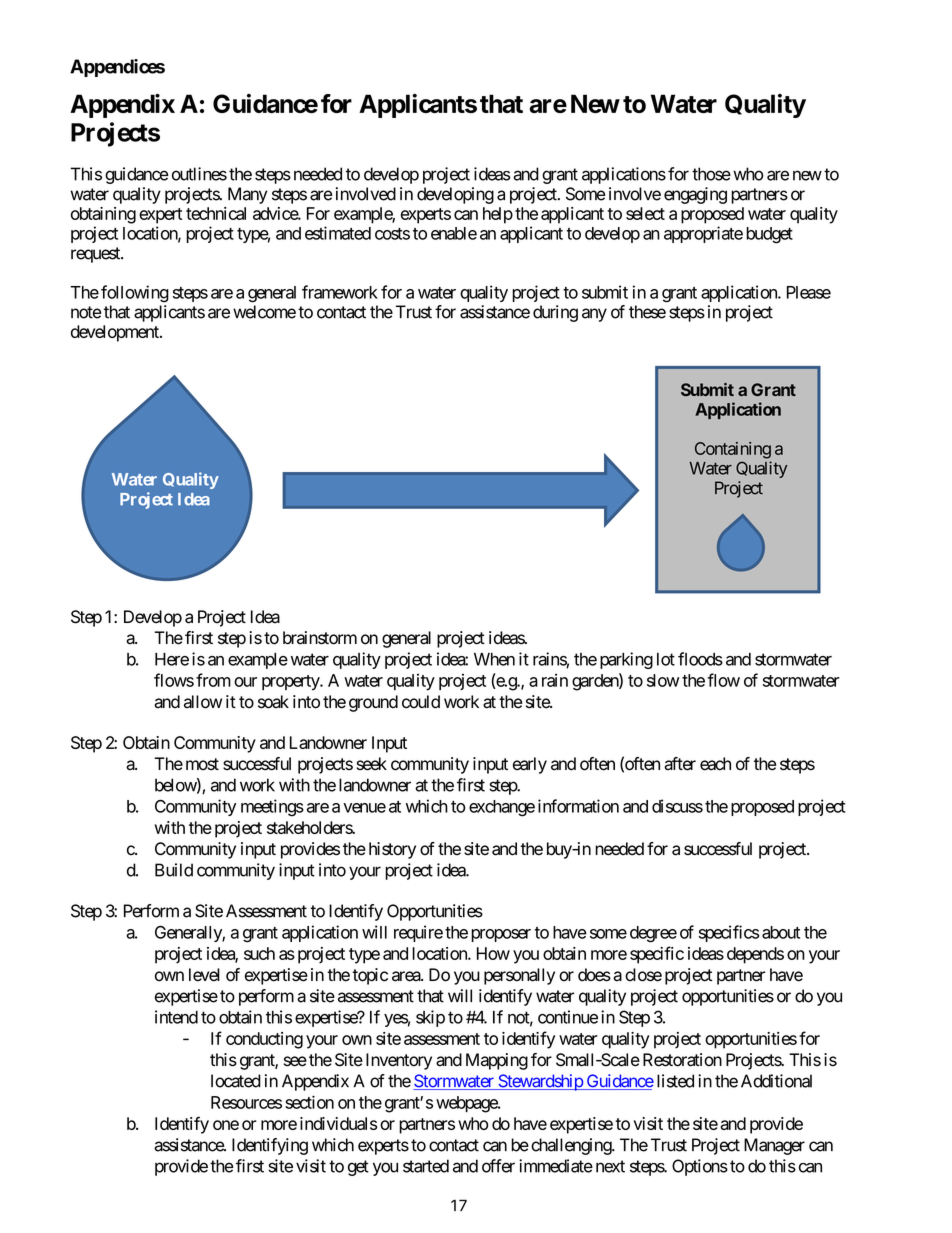  What do you see at coordinates (216, 213) in the document?
I see `technical` at bounding box center [216, 213].
